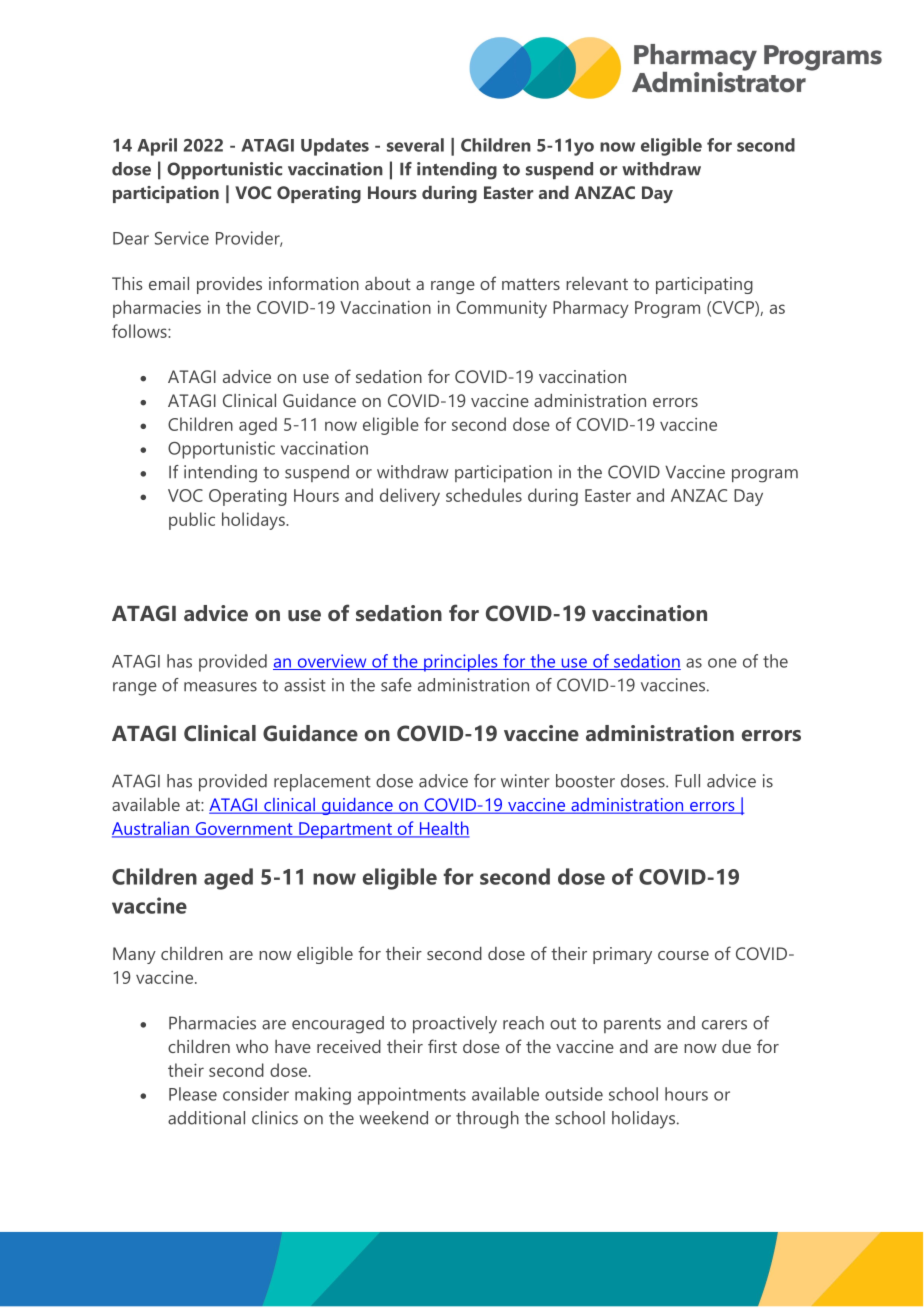 Image resolution: width=924 pixels, height=1308 pixels. I want to click on public, so click(192, 521).
